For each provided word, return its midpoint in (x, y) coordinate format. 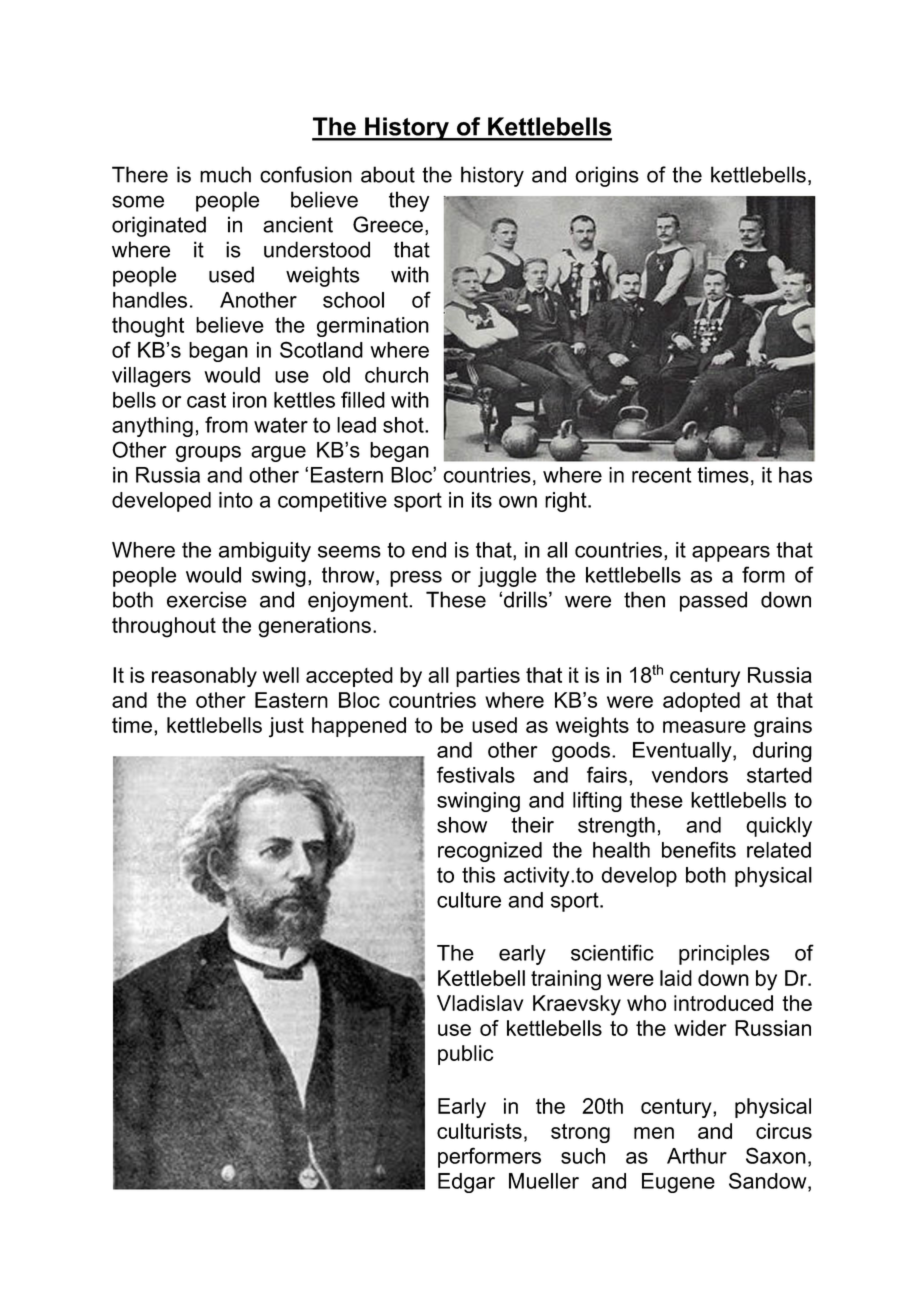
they (409, 201)
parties (488, 677)
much (225, 174)
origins (607, 176)
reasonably (204, 677)
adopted (701, 702)
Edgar (466, 1183)
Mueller (544, 1181)
